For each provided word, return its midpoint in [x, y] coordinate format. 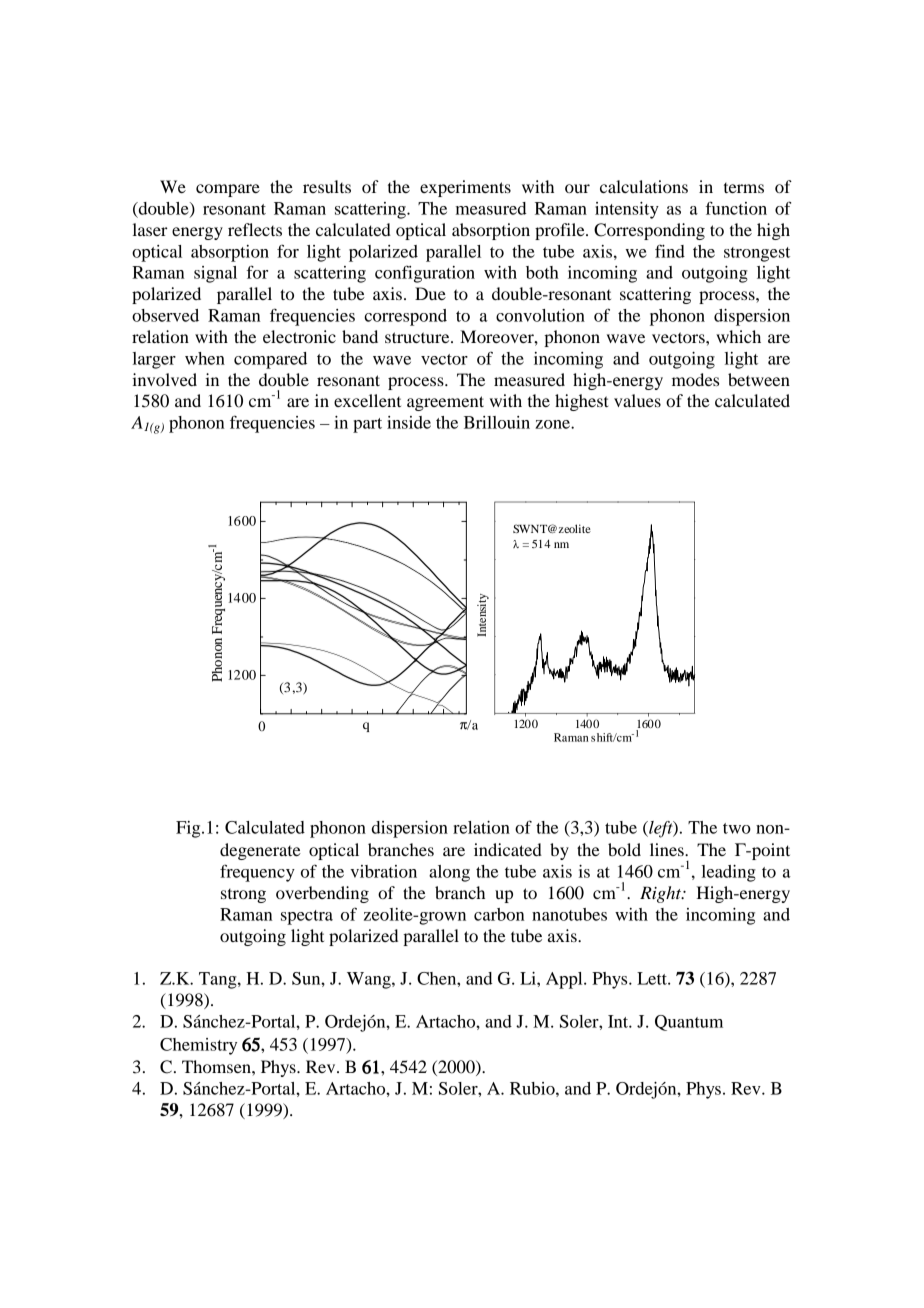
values [637, 400]
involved [164, 379]
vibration [383, 871]
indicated [508, 849]
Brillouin [497, 422]
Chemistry [198, 1046]
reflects [255, 229]
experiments [465, 188]
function [736, 208]
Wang [370, 980]
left [661, 829]
